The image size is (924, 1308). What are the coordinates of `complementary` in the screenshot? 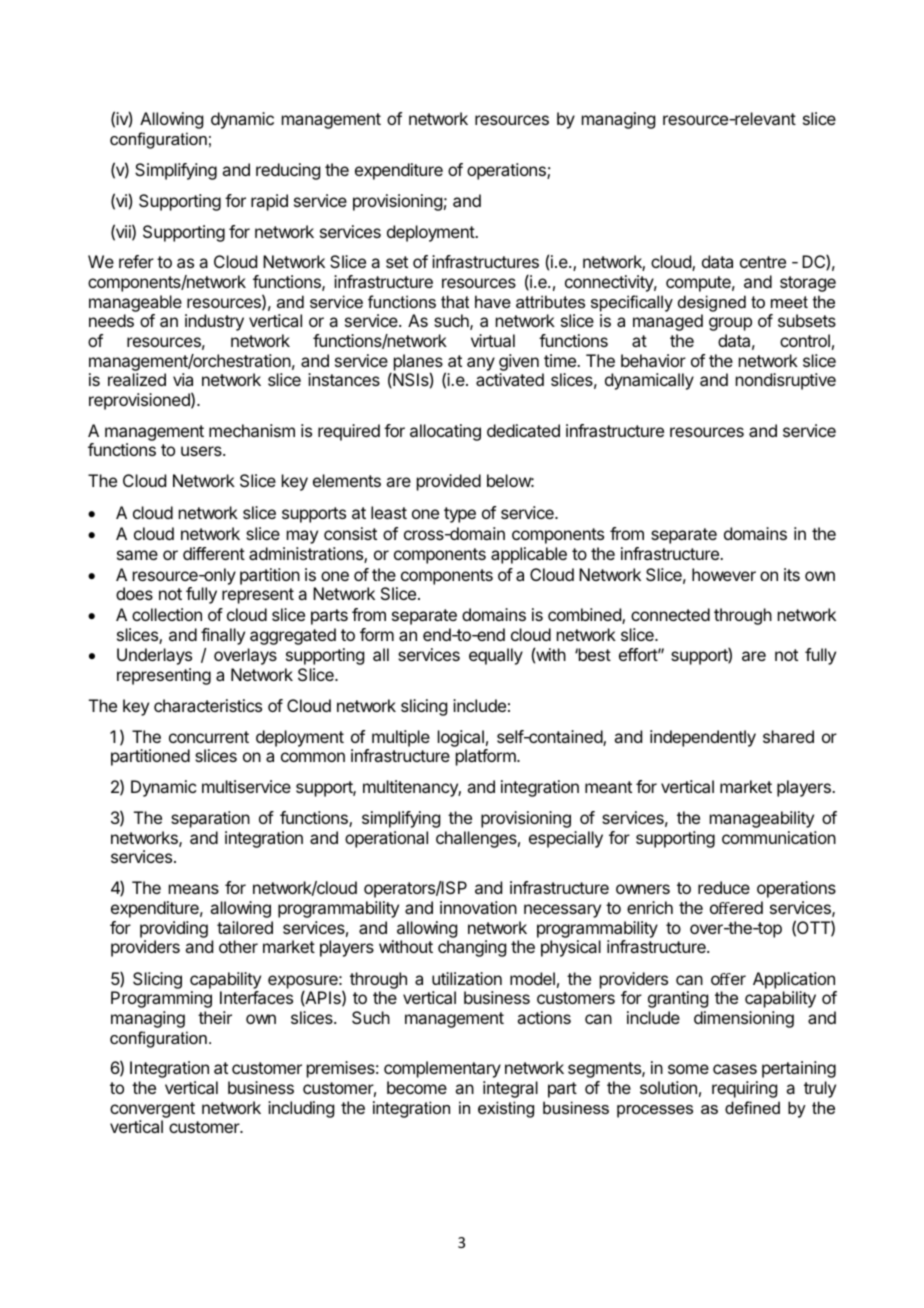 It's located at (442, 1069).
